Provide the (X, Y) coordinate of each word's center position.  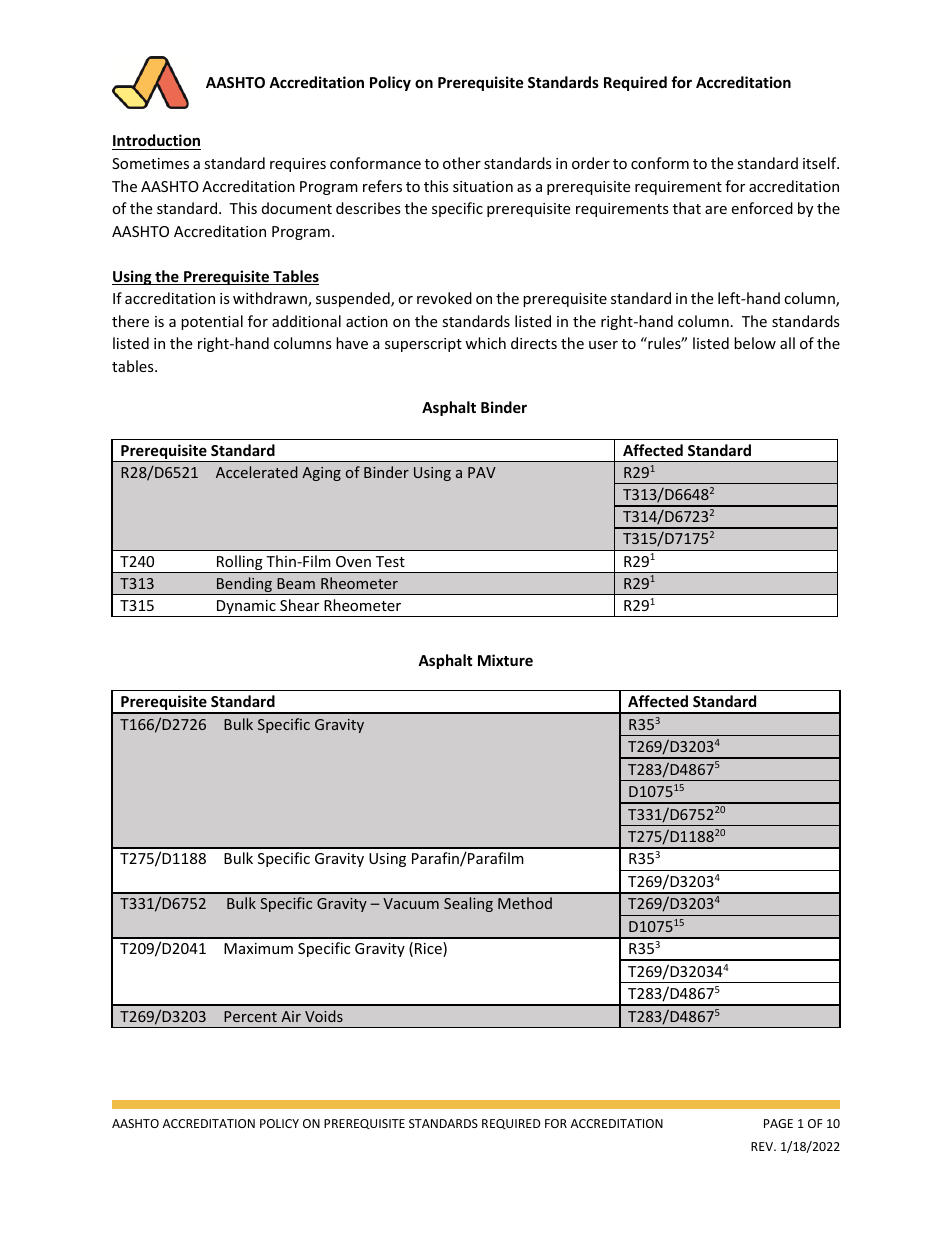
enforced (762, 208)
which (485, 343)
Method (525, 903)
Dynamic (246, 608)
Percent (250, 1016)
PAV (482, 472)
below (755, 343)
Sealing (468, 904)
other (462, 163)
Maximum (258, 948)
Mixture (505, 660)
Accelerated (257, 472)
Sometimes (150, 163)
